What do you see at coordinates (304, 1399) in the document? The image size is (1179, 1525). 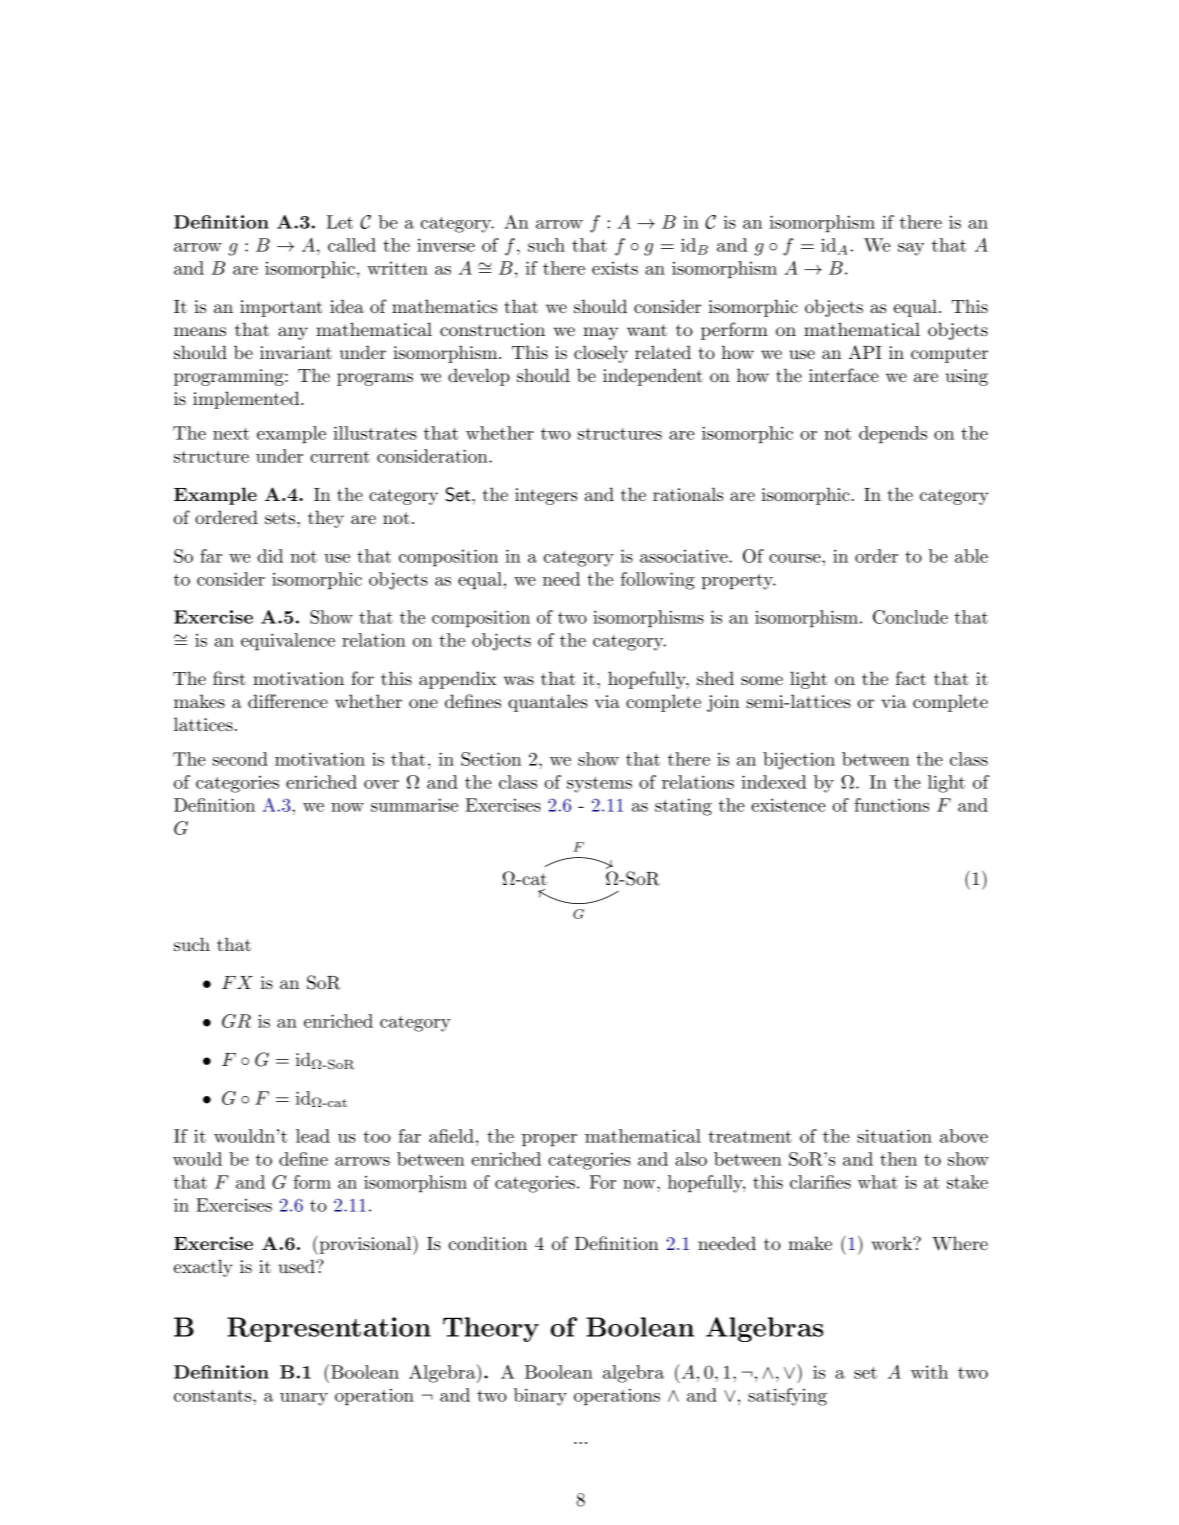 I see `unary` at bounding box center [304, 1399].
